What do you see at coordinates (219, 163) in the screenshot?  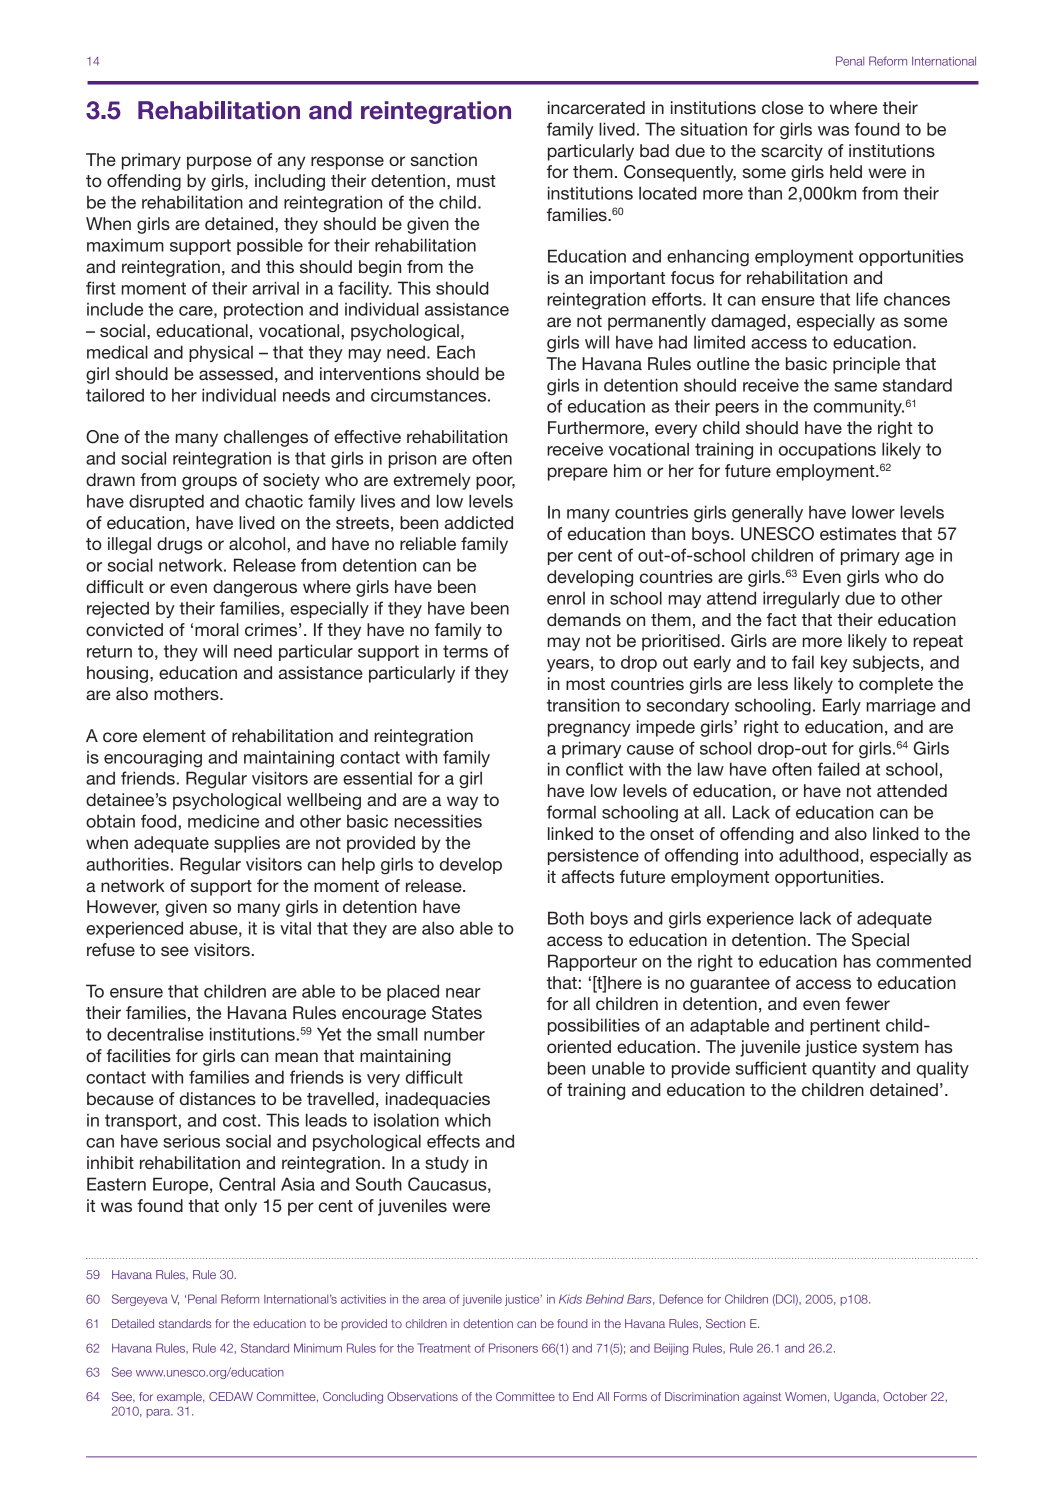 I see `purpose` at bounding box center [219, 163].
